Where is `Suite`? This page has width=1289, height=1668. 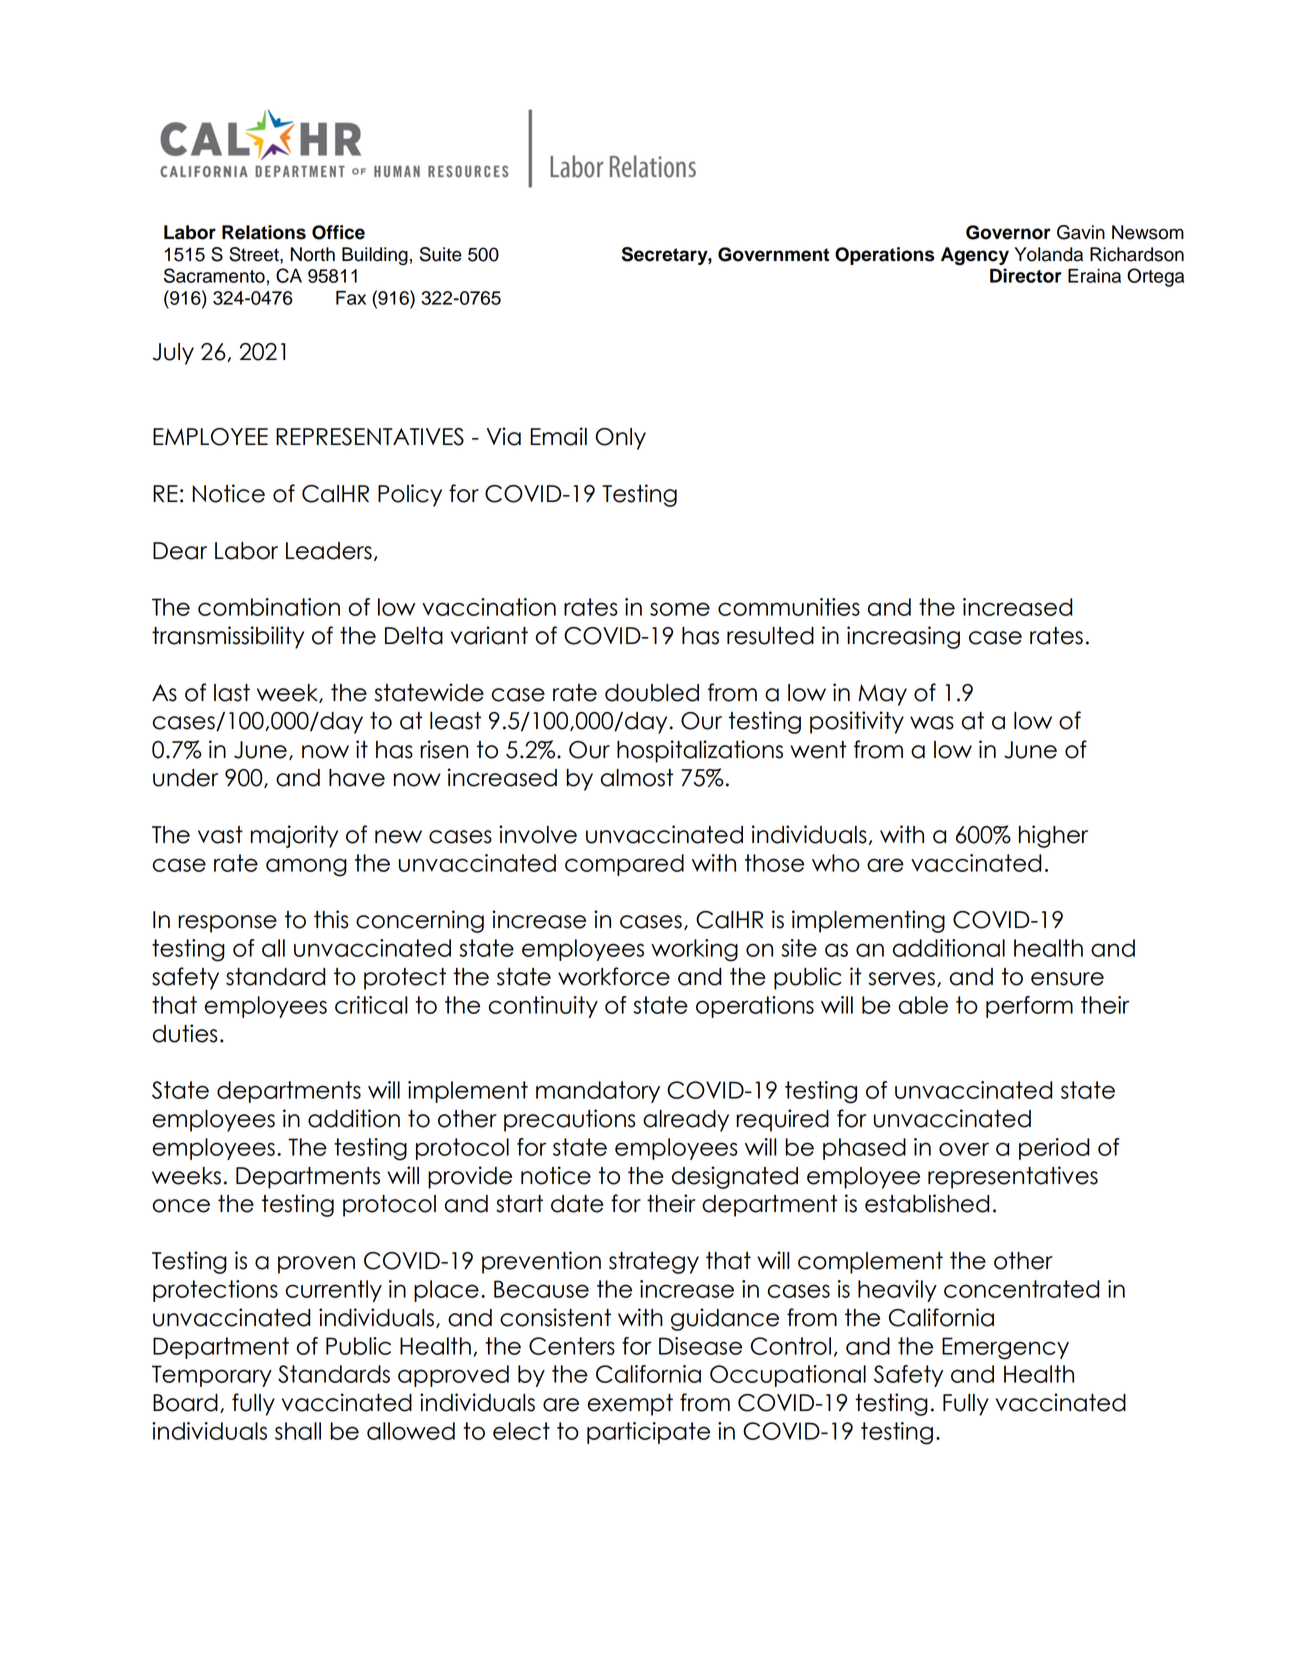
Suite is located at coordinates (441, 254).
